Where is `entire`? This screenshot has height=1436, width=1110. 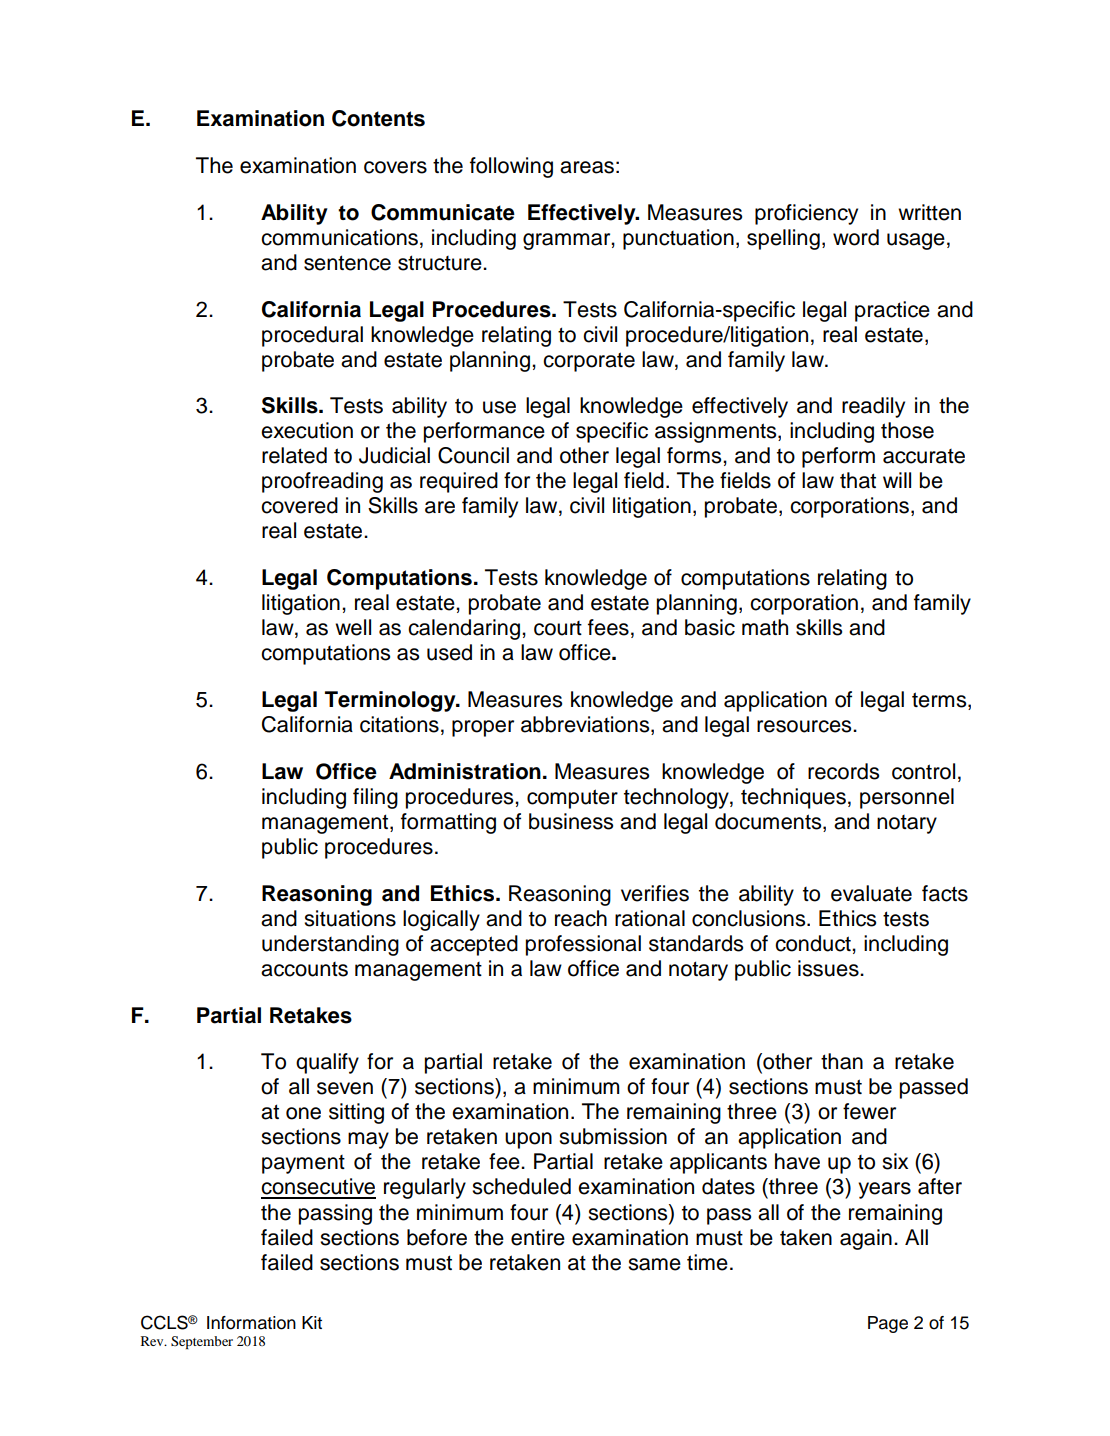
entire is located at coordinates (538, 1237).
